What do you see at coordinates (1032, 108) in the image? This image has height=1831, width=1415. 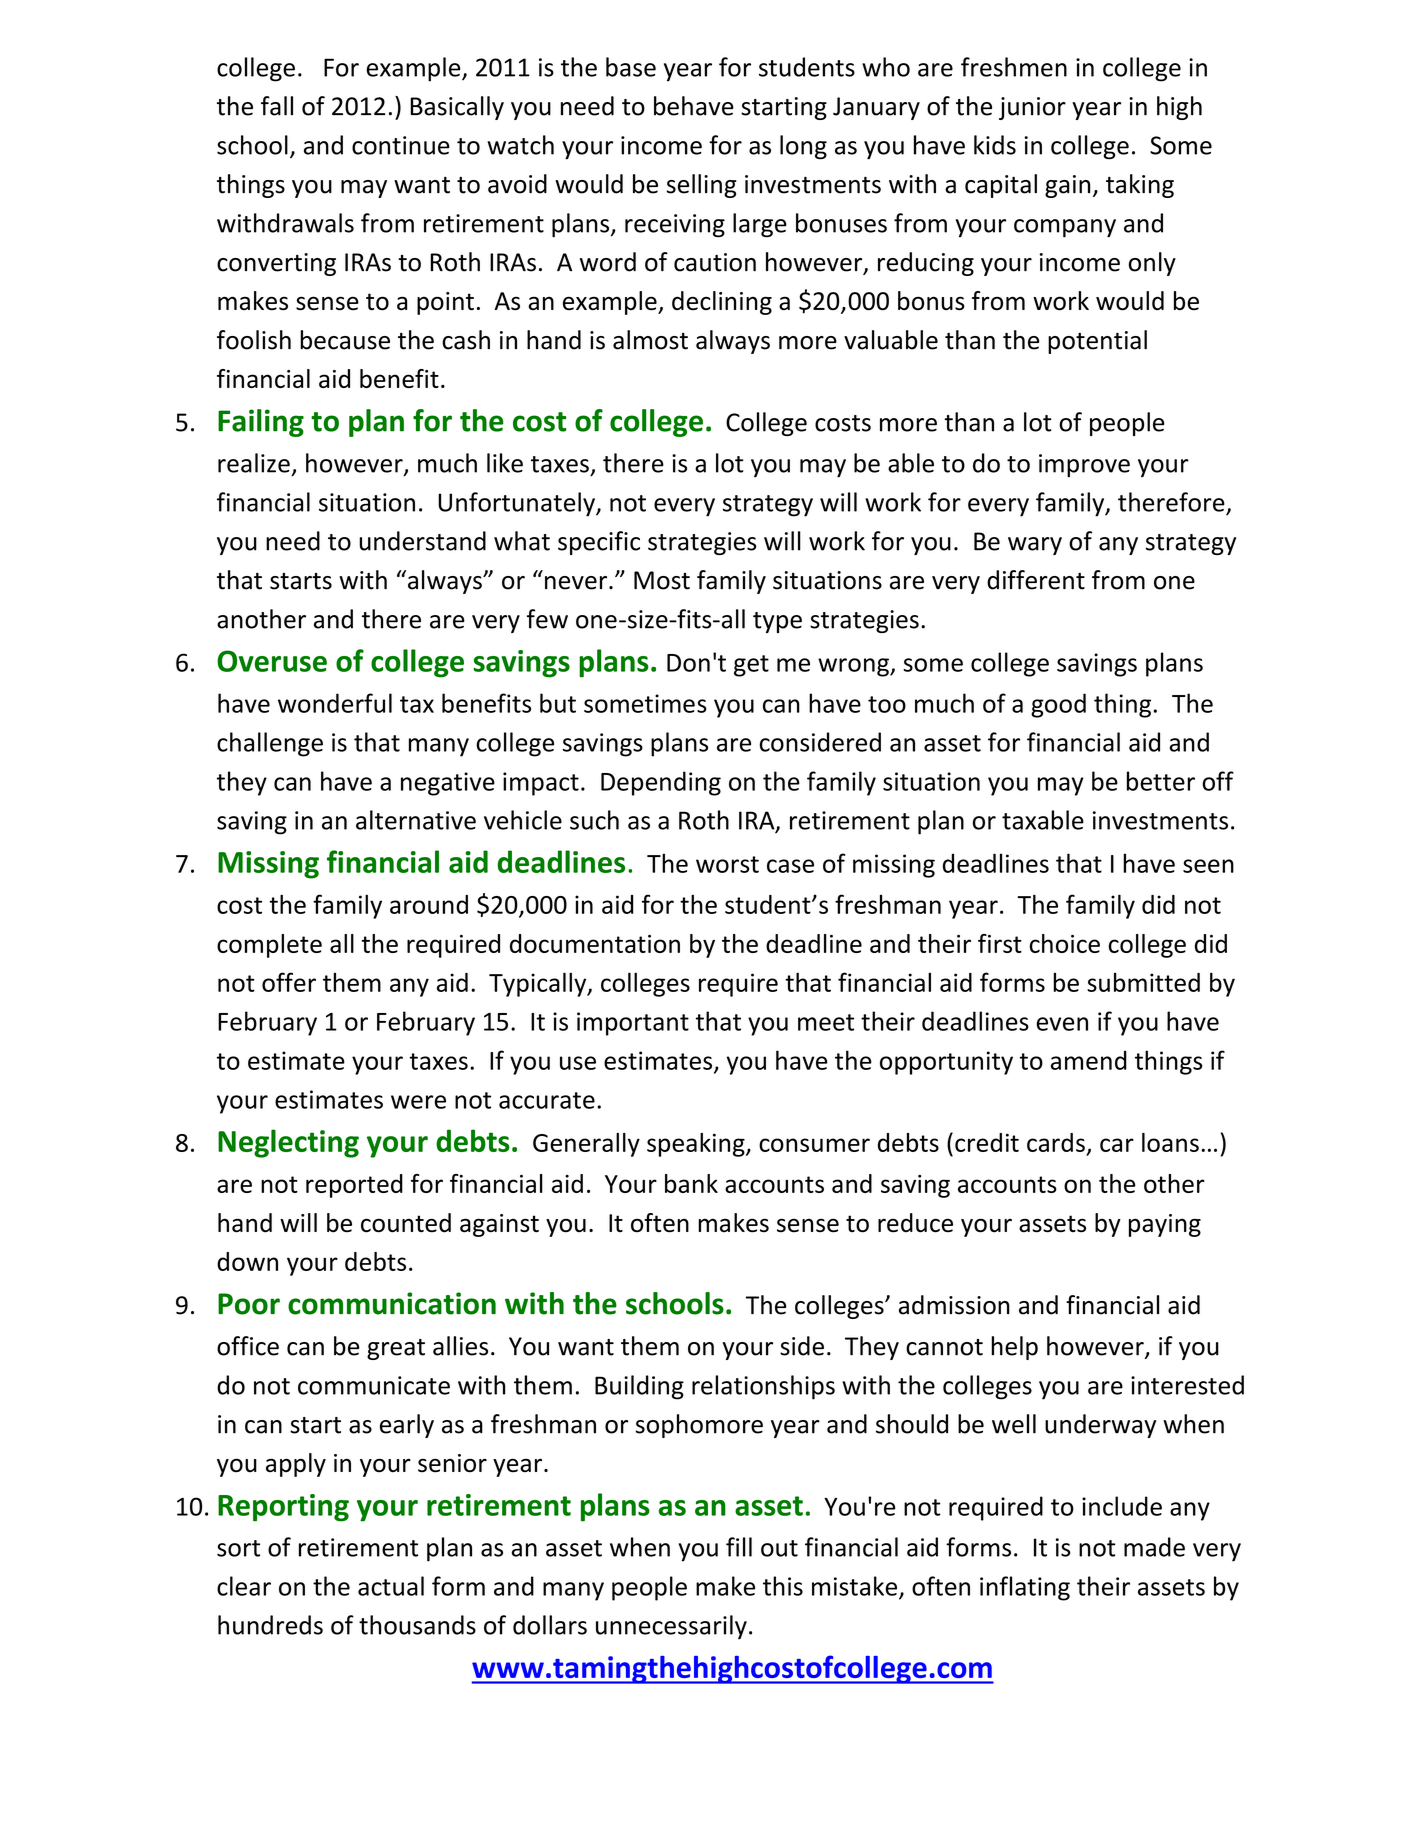 I see `junior` at bounding box center [1032, 108].
